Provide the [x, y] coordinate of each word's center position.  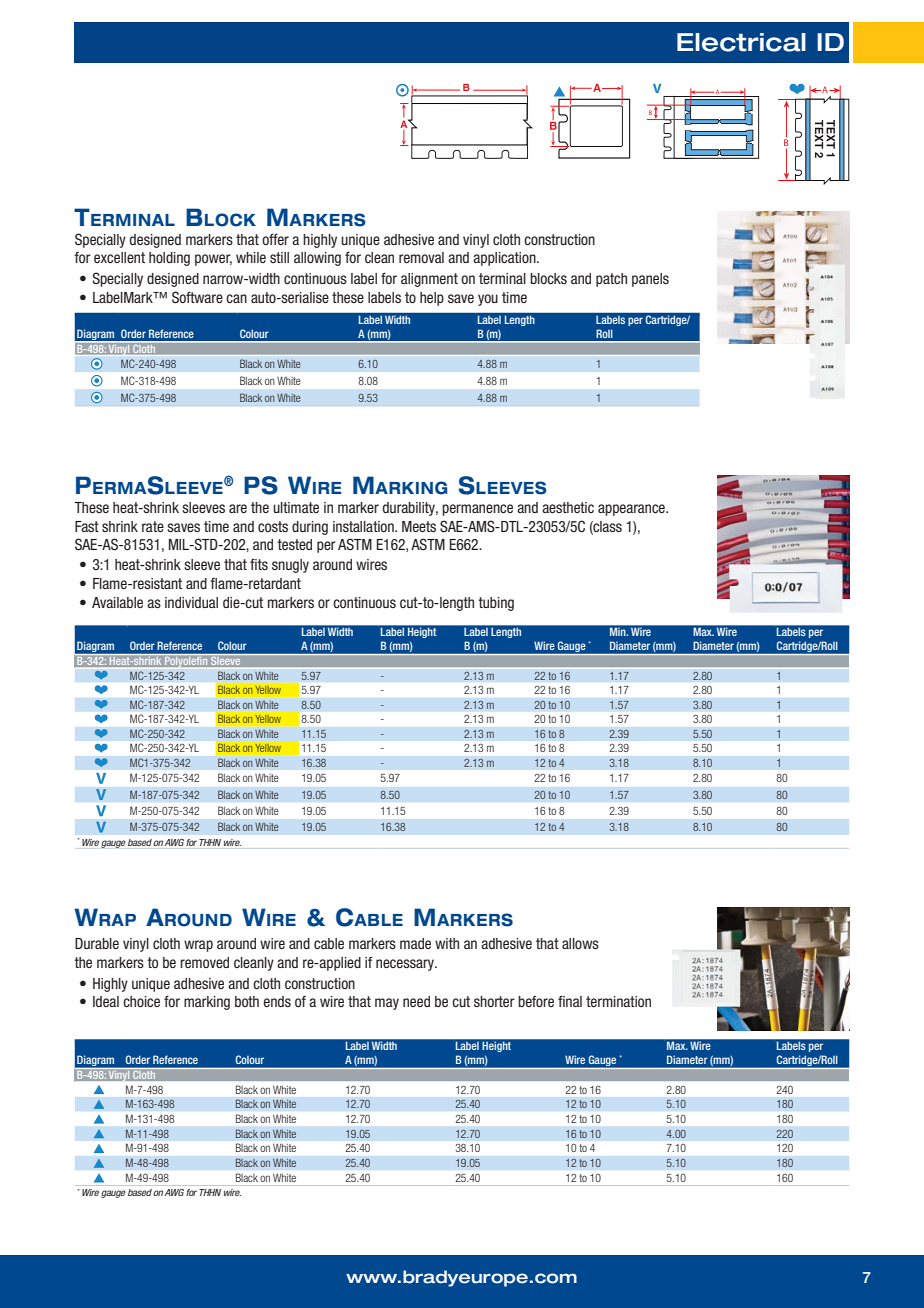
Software [197, 297]
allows [580, 943]
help [432, 299]
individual [191, 602]
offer [275, 239]
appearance [632, 510]
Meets [419, 526]
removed [204, 962]
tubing [496, 604]
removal [421, 257]
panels [650, 280]
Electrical [741, 42]
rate [153, 526]
